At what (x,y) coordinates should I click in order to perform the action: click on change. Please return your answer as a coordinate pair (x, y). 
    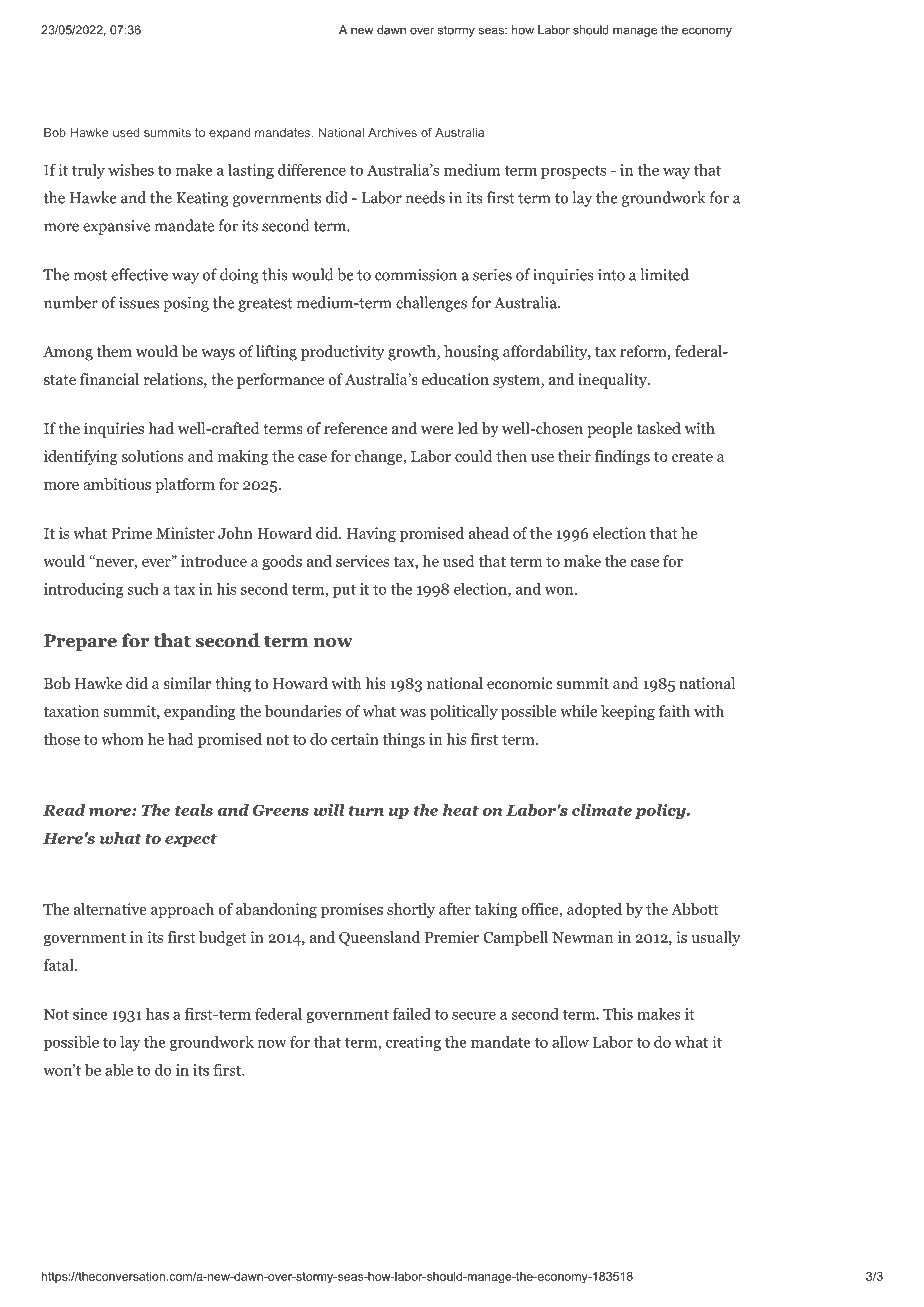
    Looking at the image, I should click on (380, 457).
